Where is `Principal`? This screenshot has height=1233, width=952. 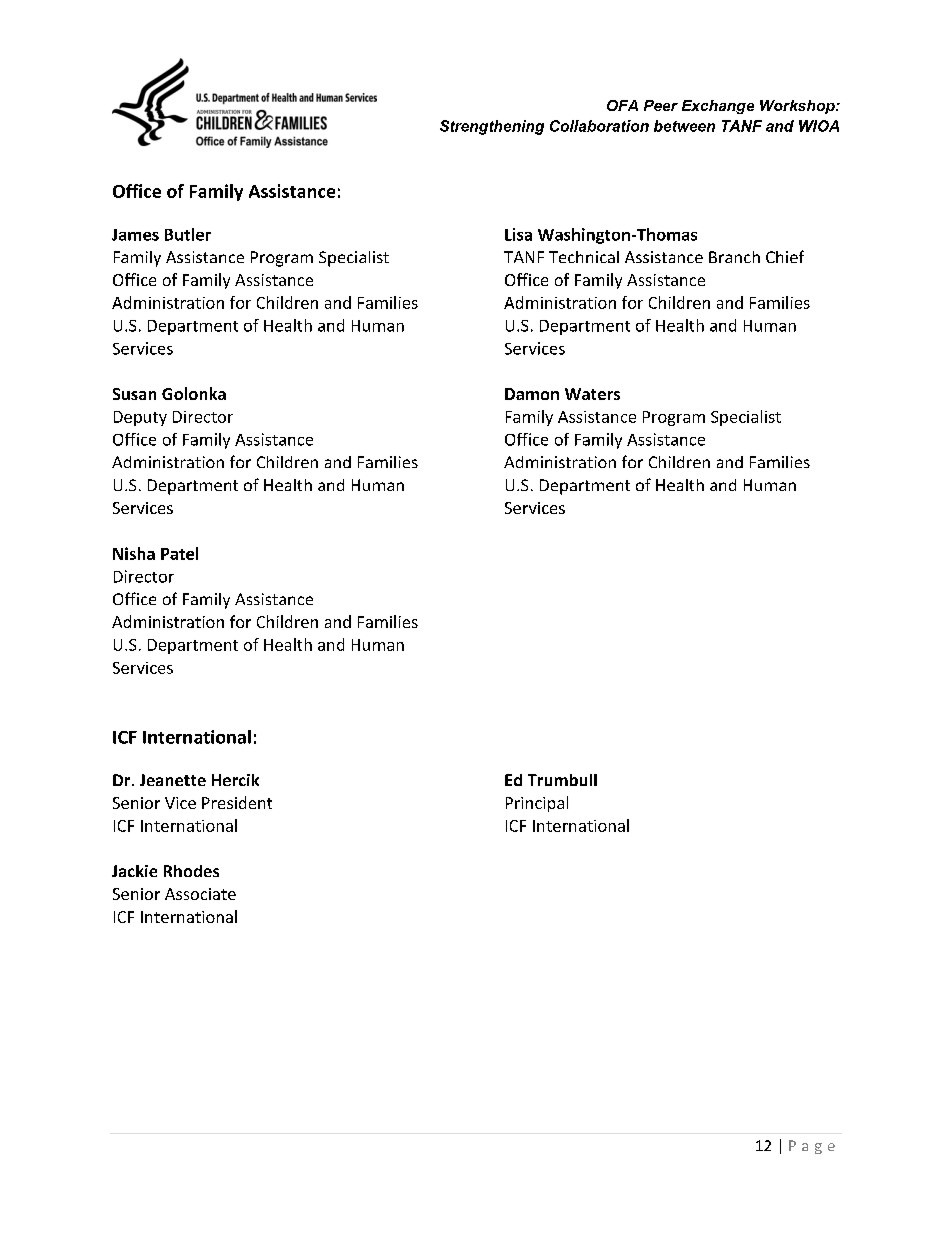
Principal is located at coordinates (537, 804).
